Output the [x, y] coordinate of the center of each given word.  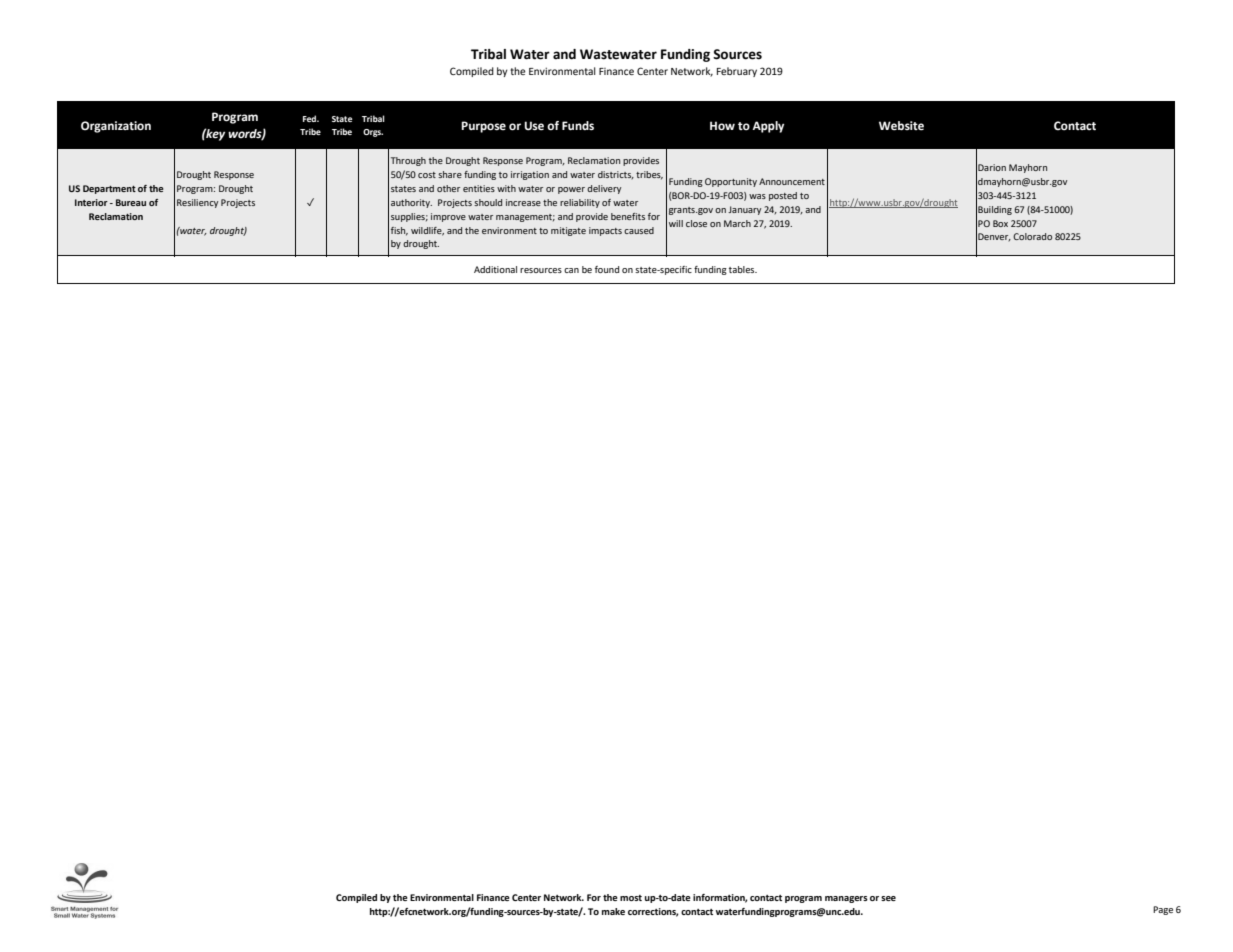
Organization [116, 127]
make [613, 911]
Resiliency [197, 203]
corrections [653, 912]
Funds [578, 126]
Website [901, 126]
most [631, 898]
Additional [495, 269]
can [571, 270]
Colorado [1032, 236]
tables [743, 269]
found [607, 269]
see [888, 898]
